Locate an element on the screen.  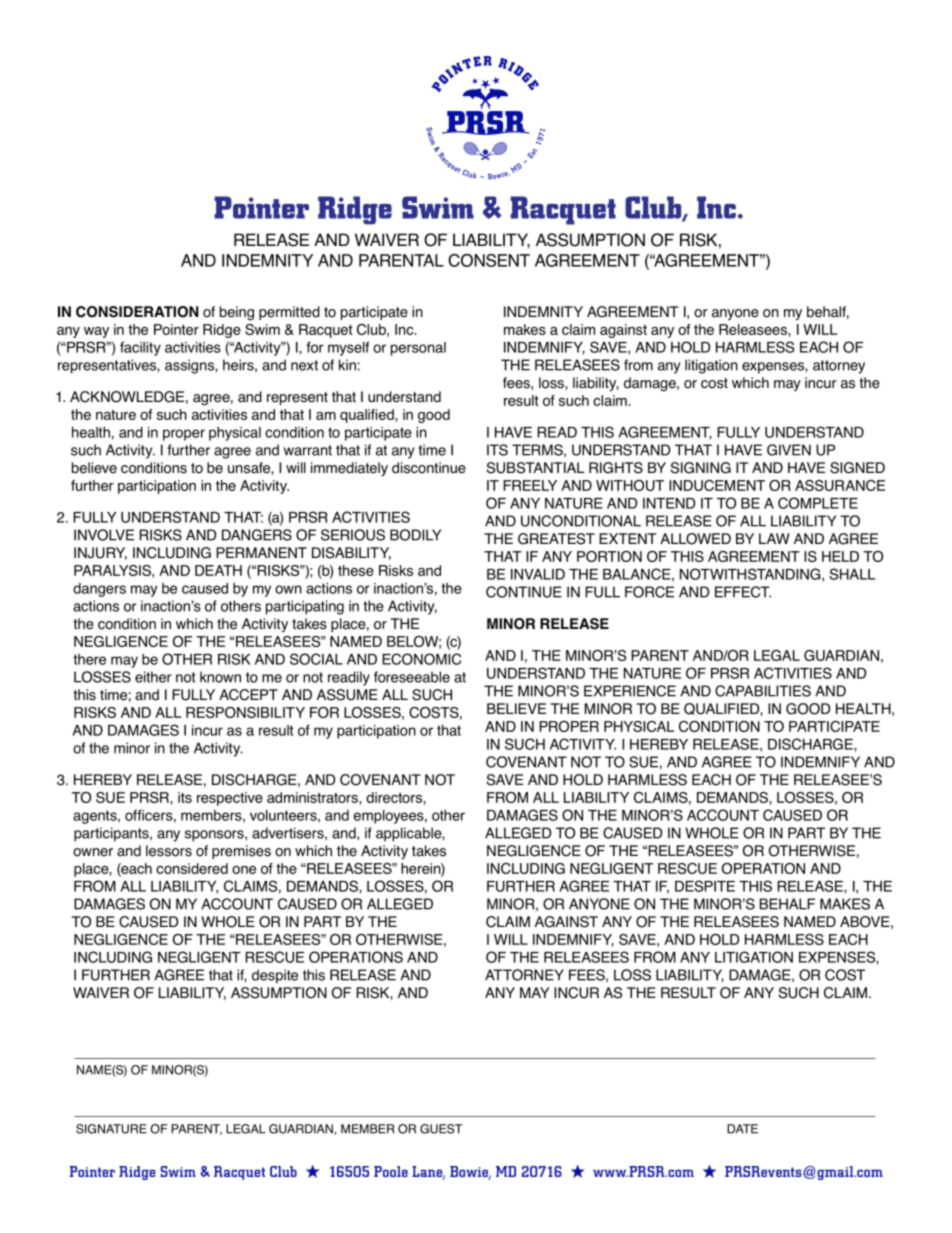
administrators is located at coordinates (313, 797).
